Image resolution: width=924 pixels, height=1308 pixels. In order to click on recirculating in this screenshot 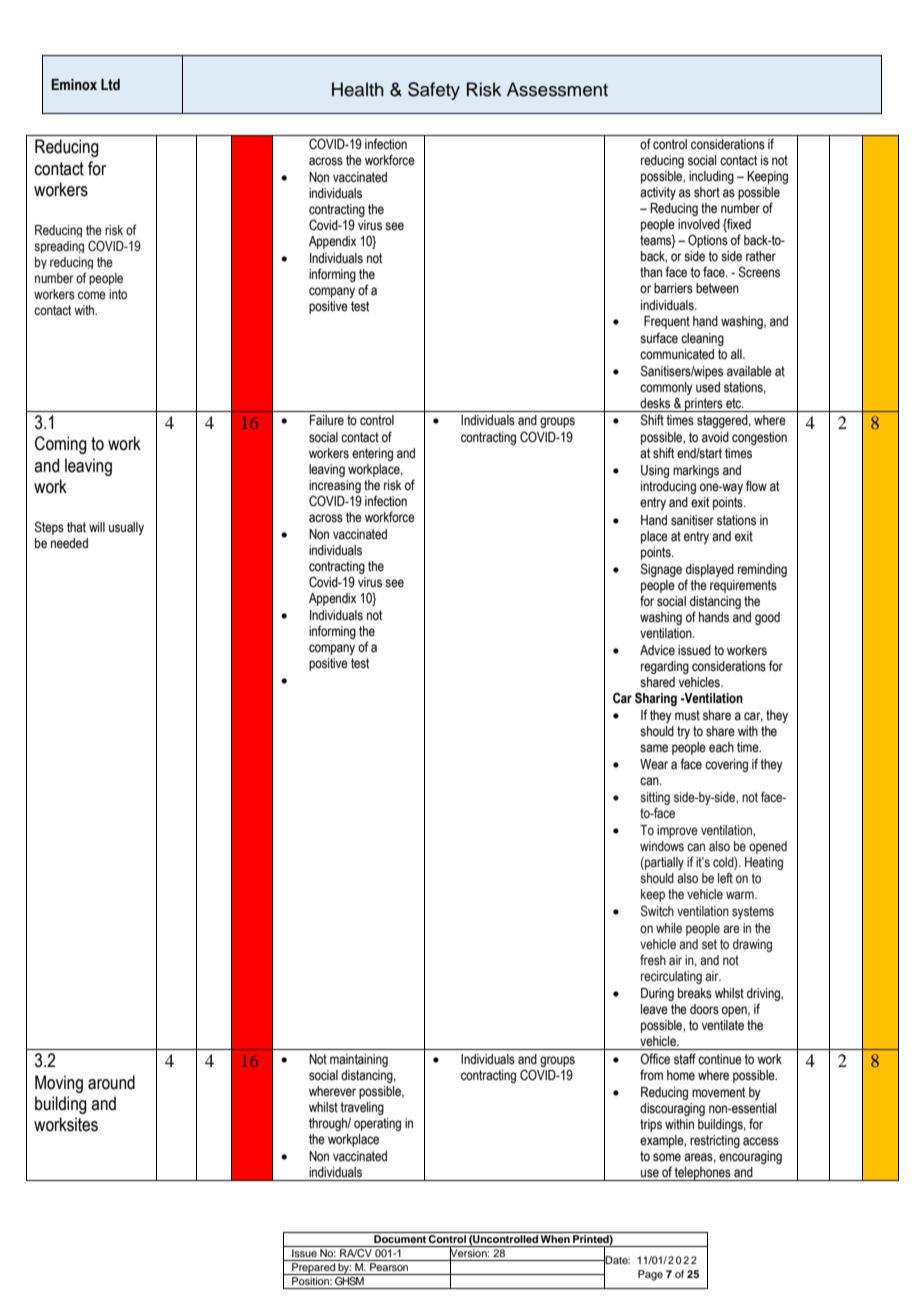, I will do `click(671, 977)`.
